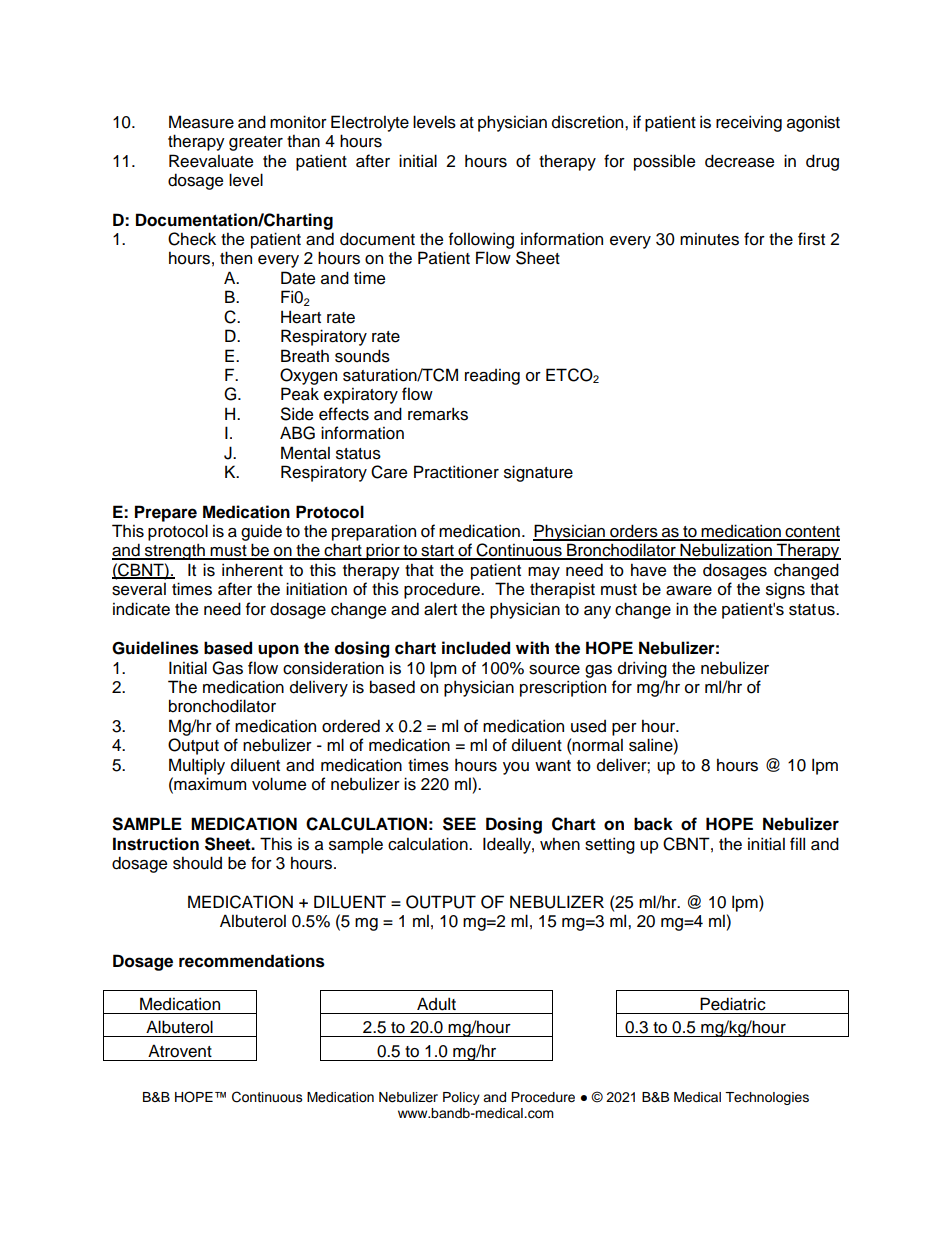 This screenshot has height=1233, width=952. I want to click on Policy, so click(461, 1098).
